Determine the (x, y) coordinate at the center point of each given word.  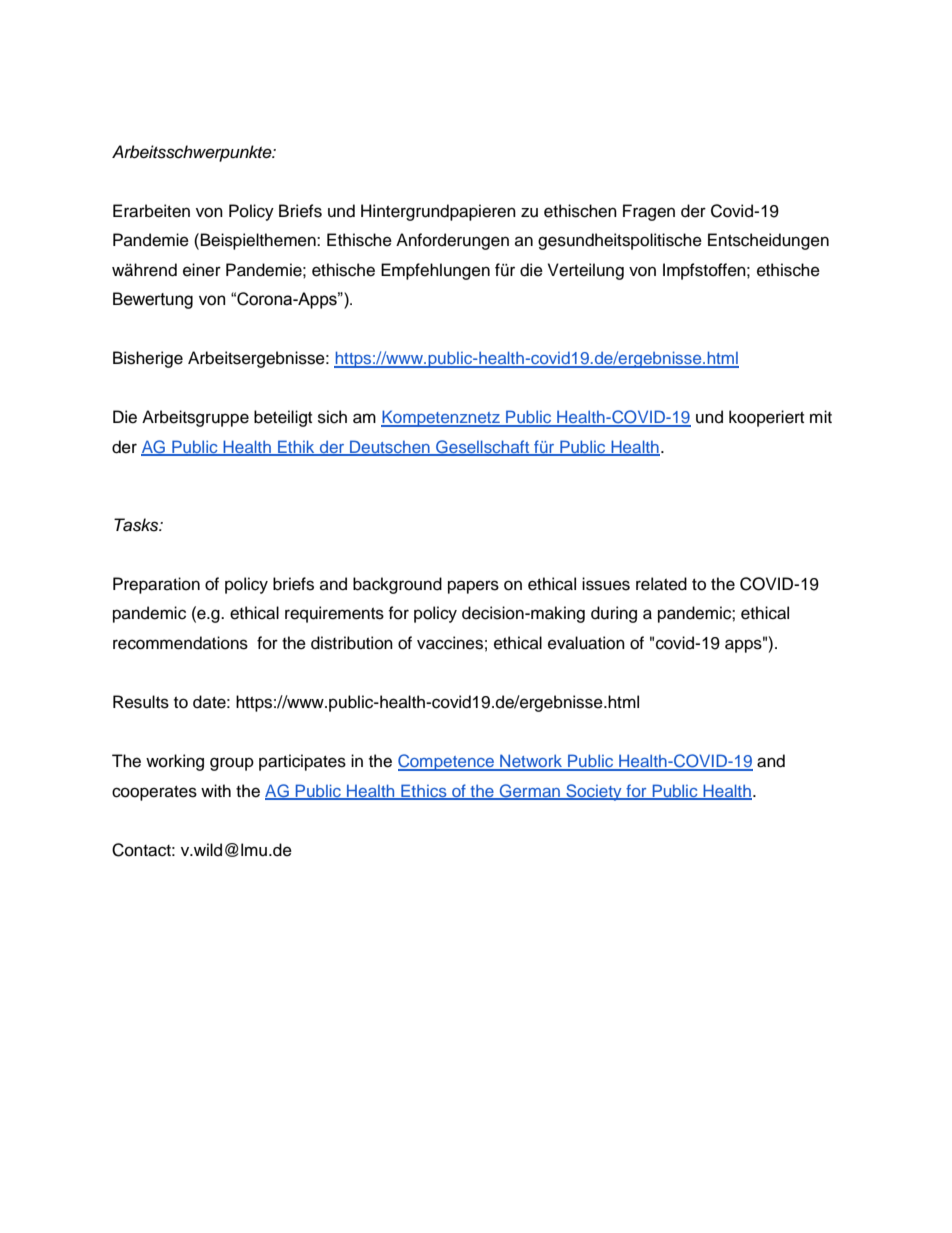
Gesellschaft (483, 448)
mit (821, 416)
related (661, 584)
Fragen (649, 212)
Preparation (156, 585)
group (232, 764)
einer (202, 270)
